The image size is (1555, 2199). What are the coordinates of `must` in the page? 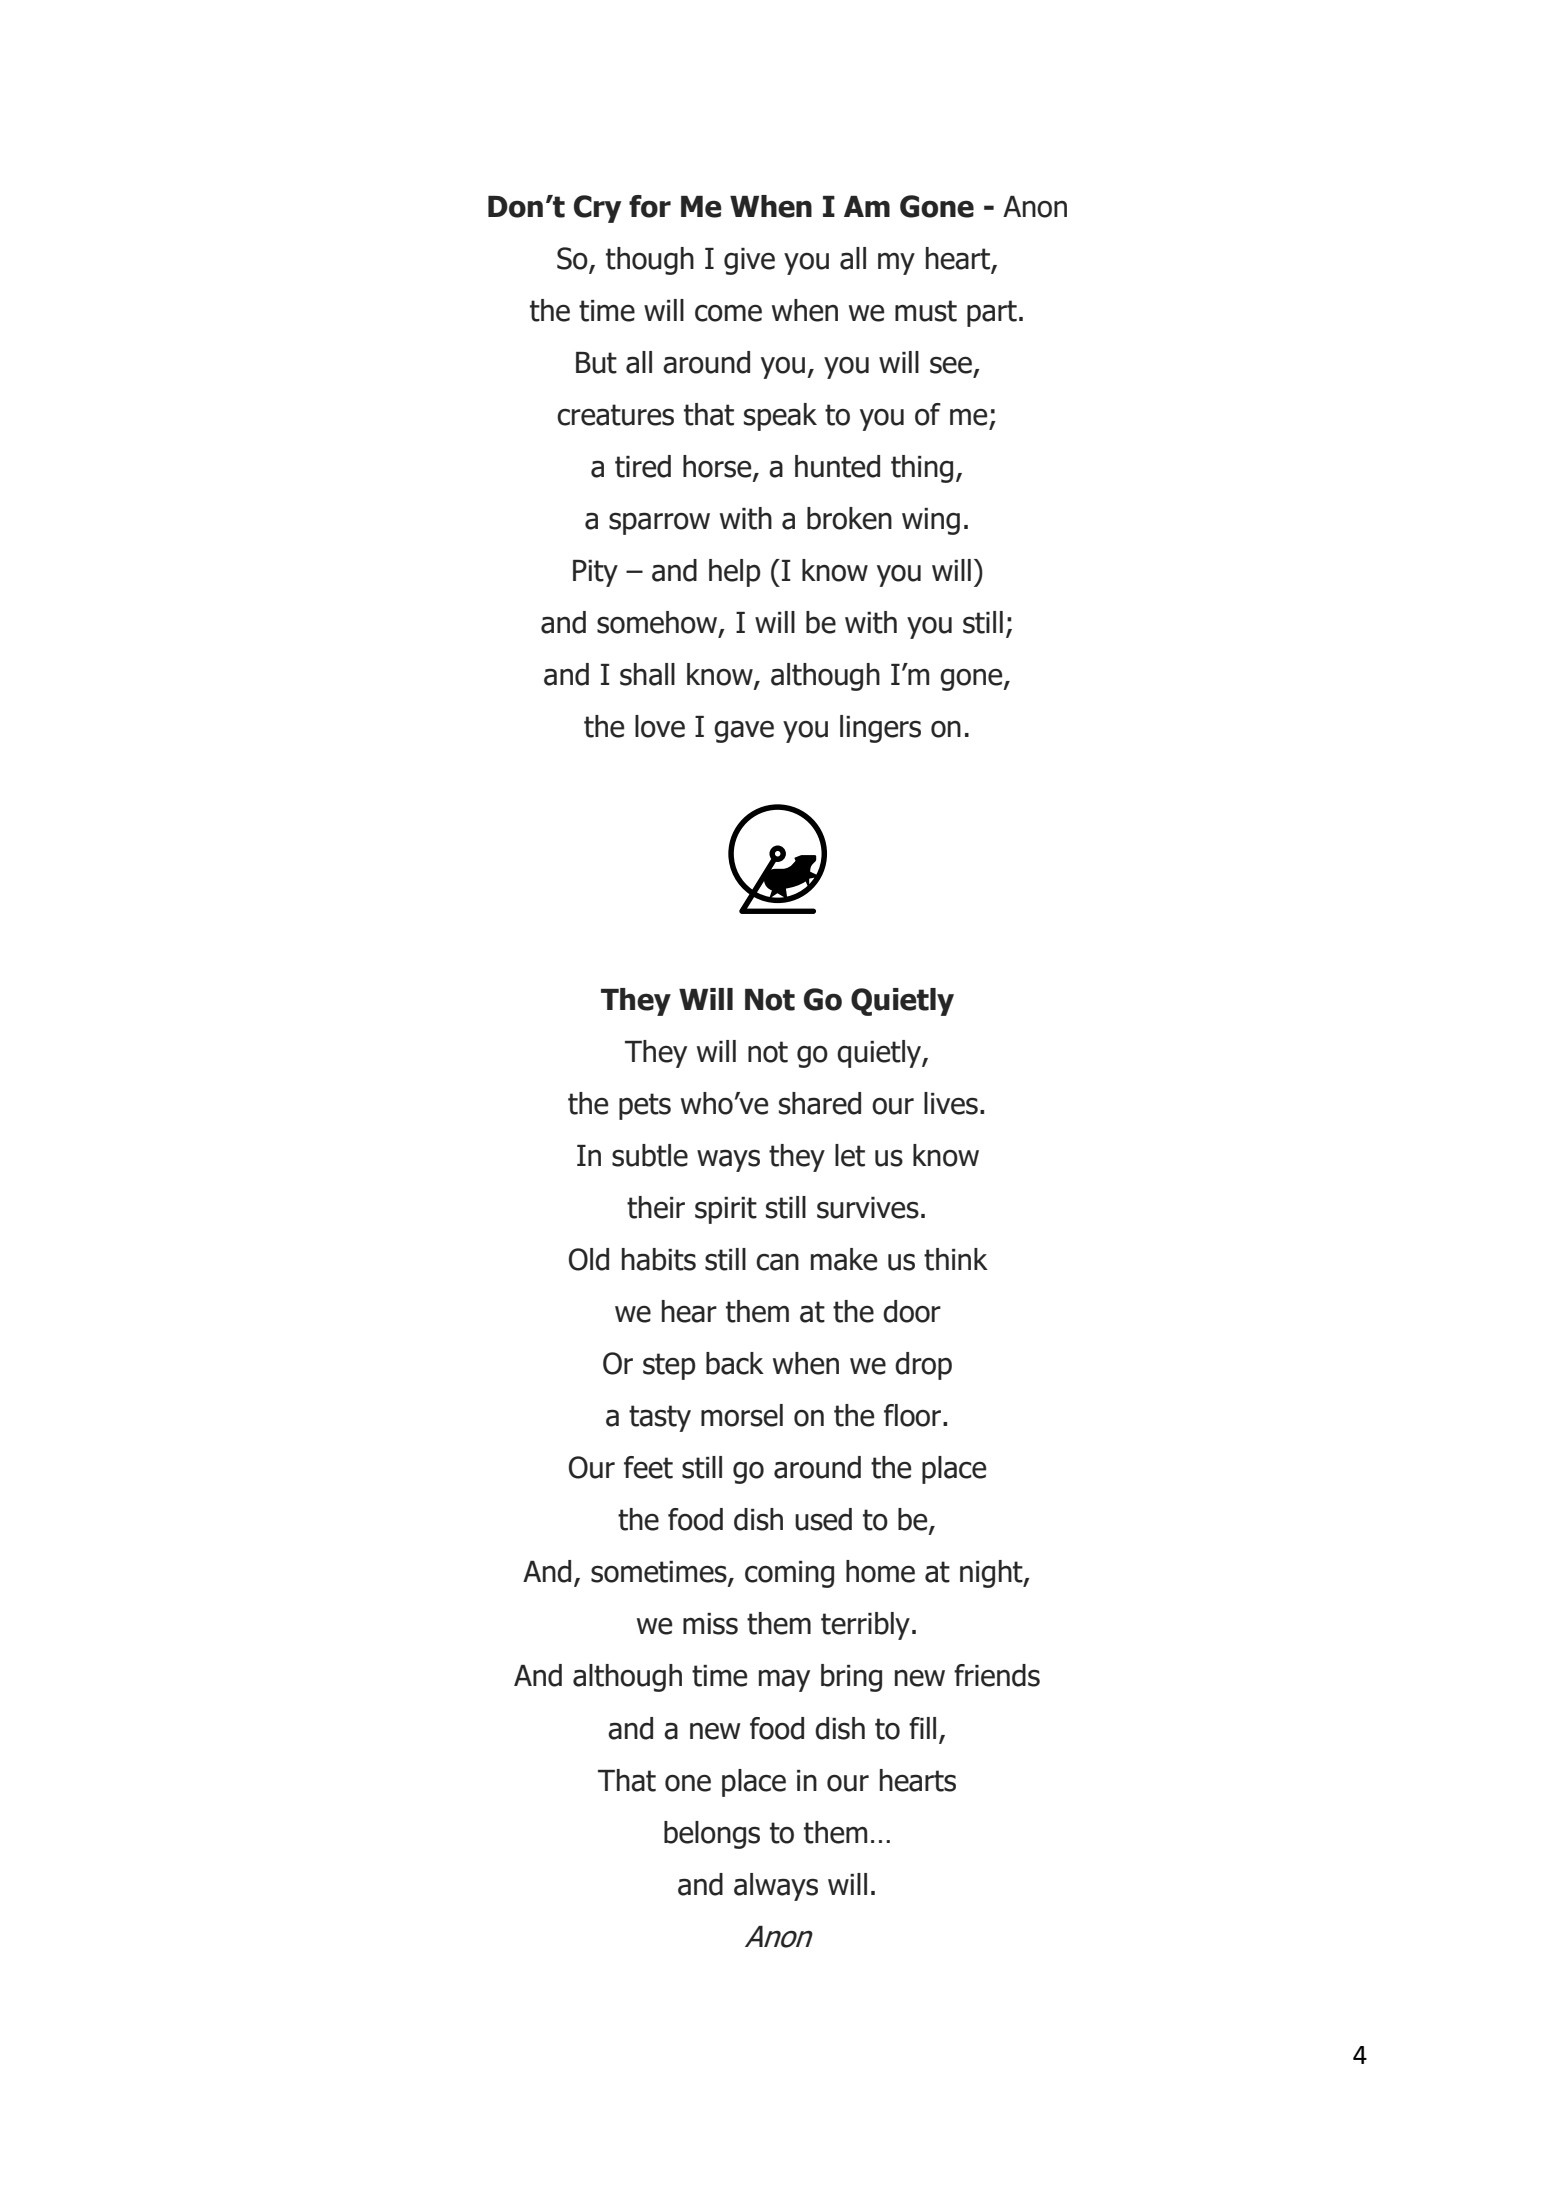 It's located at (926, 311).
